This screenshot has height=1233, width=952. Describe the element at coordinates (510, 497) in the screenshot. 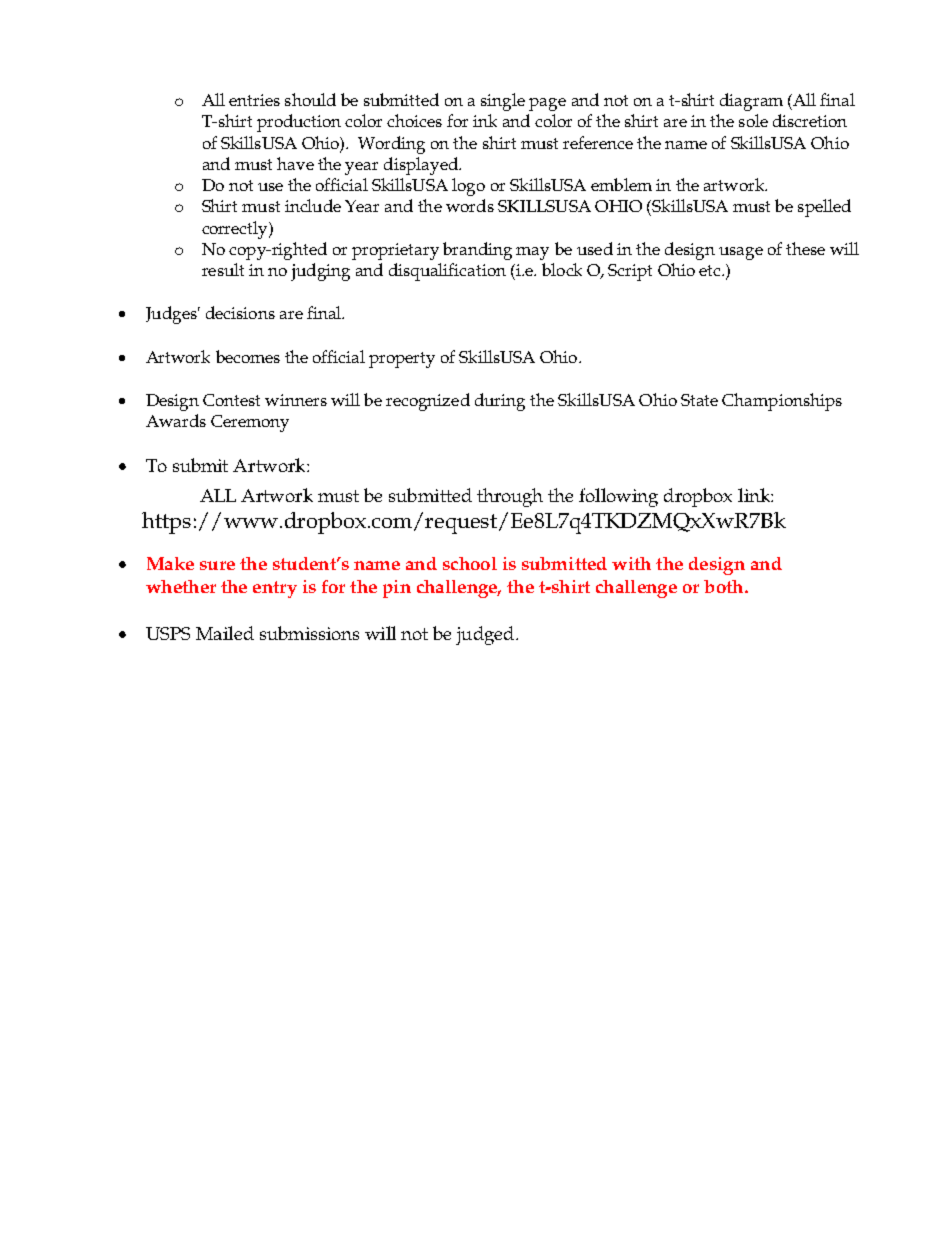

I see `through` at that location.
